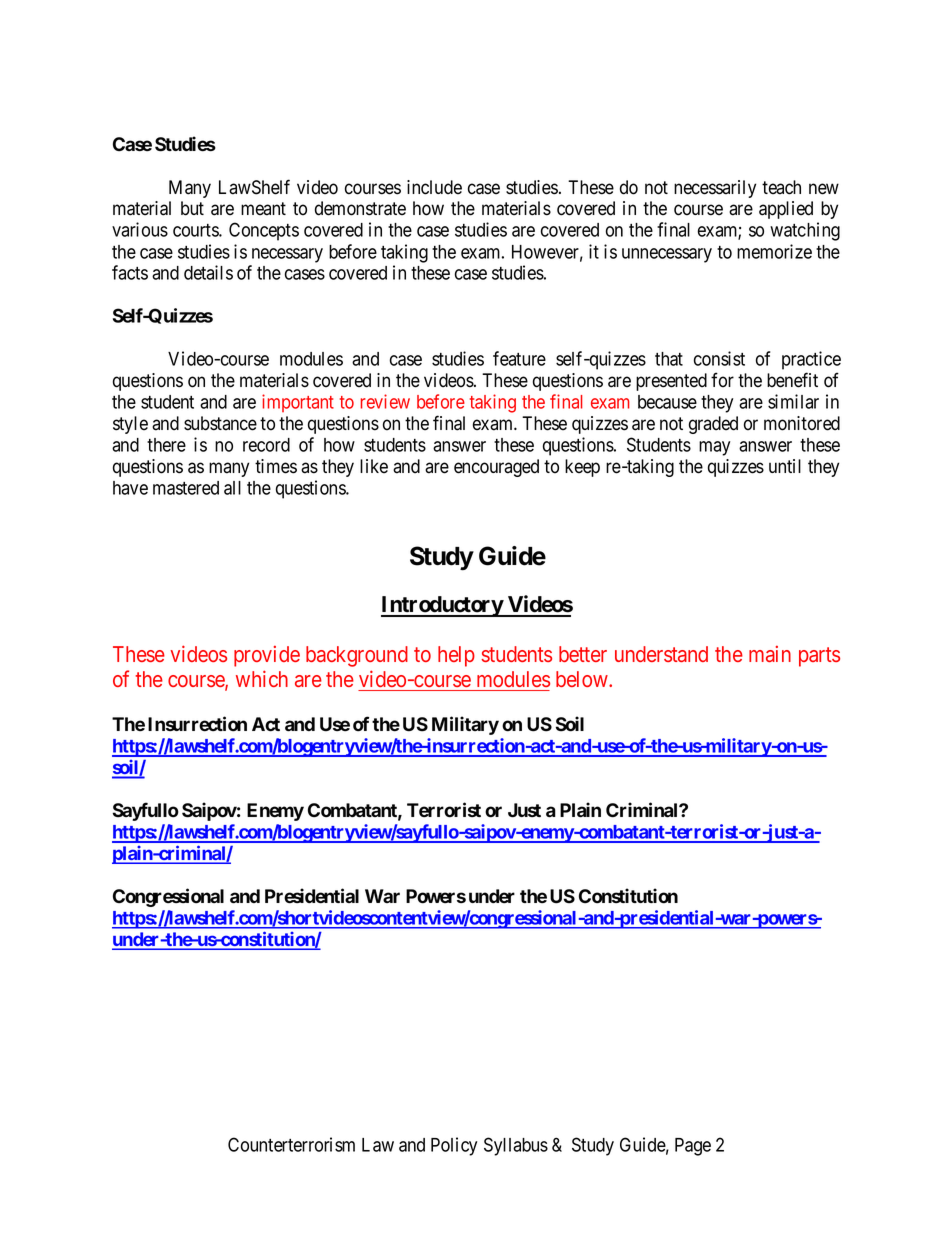 This image has height=1233, width=952. I want to click on include, so click(434, 187).
